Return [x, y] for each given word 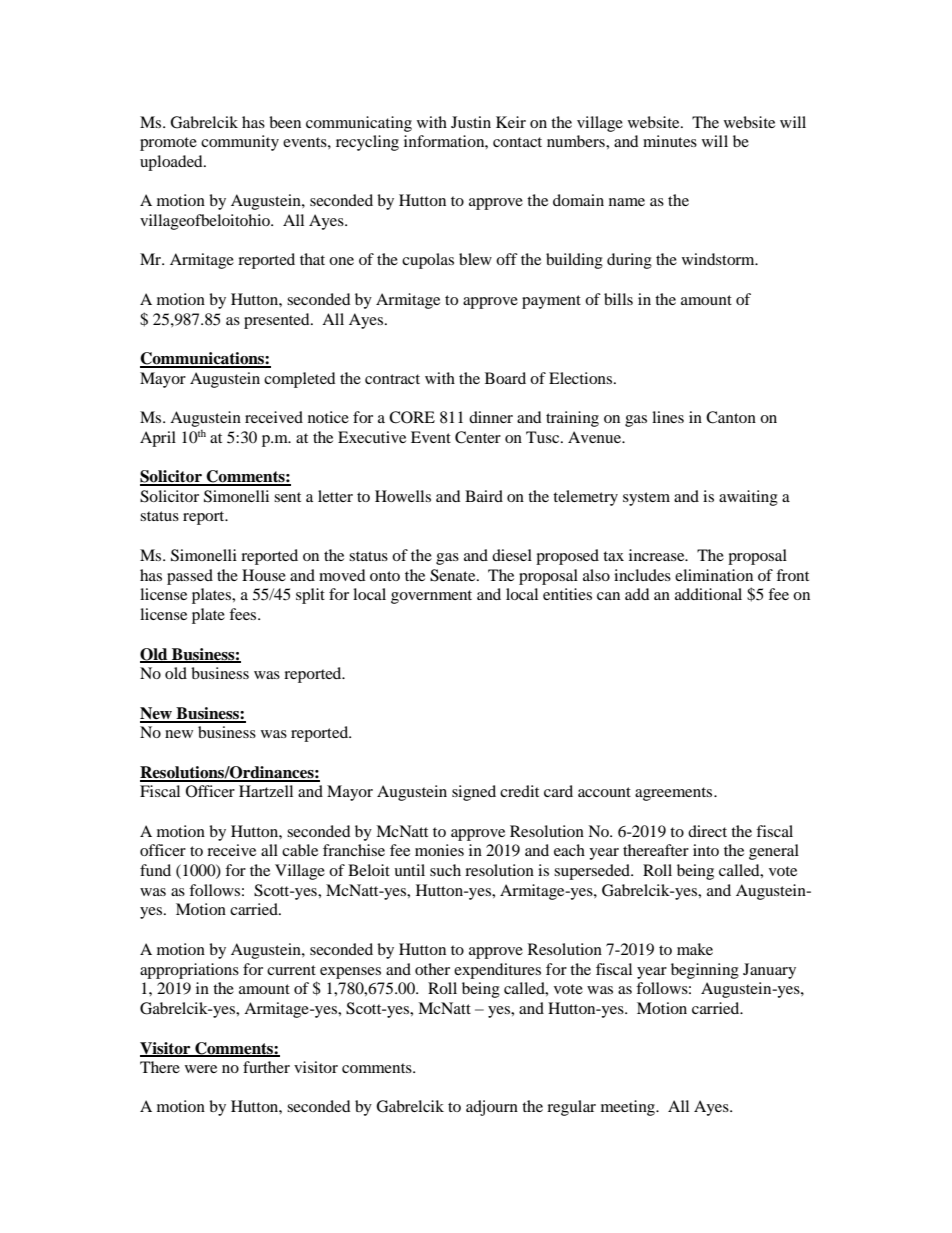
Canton [731, 417]
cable [300, 850]
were [201, 1069]
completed [300, 380]
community [240, 143]
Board [505, 378]
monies [439, 850]
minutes [670, 141]
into [706, 850]
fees [244, 614]
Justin [471, 122]
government [431, 597]
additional [708, 594]
